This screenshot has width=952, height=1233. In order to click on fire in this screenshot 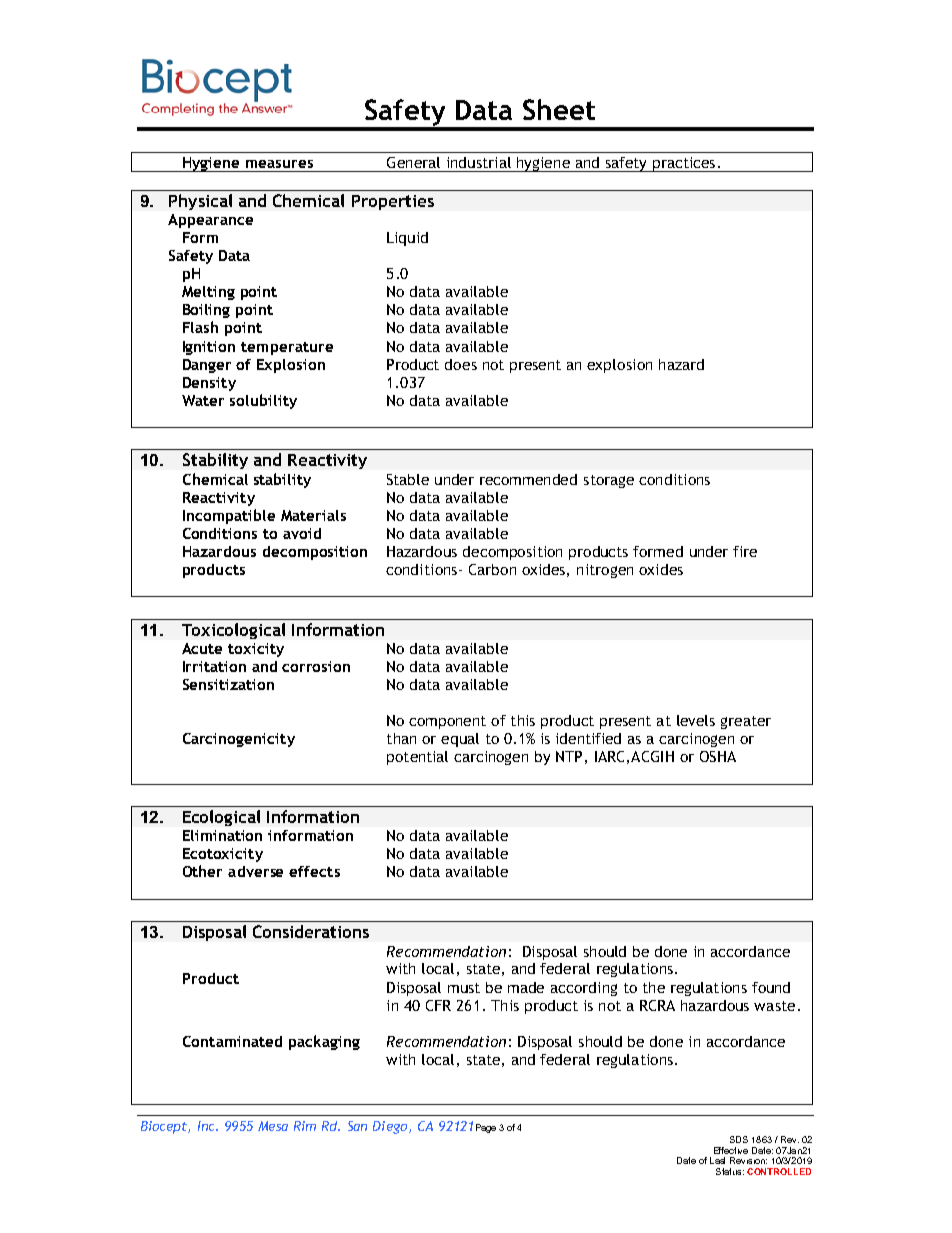, I will do `click(745, 551)`.
